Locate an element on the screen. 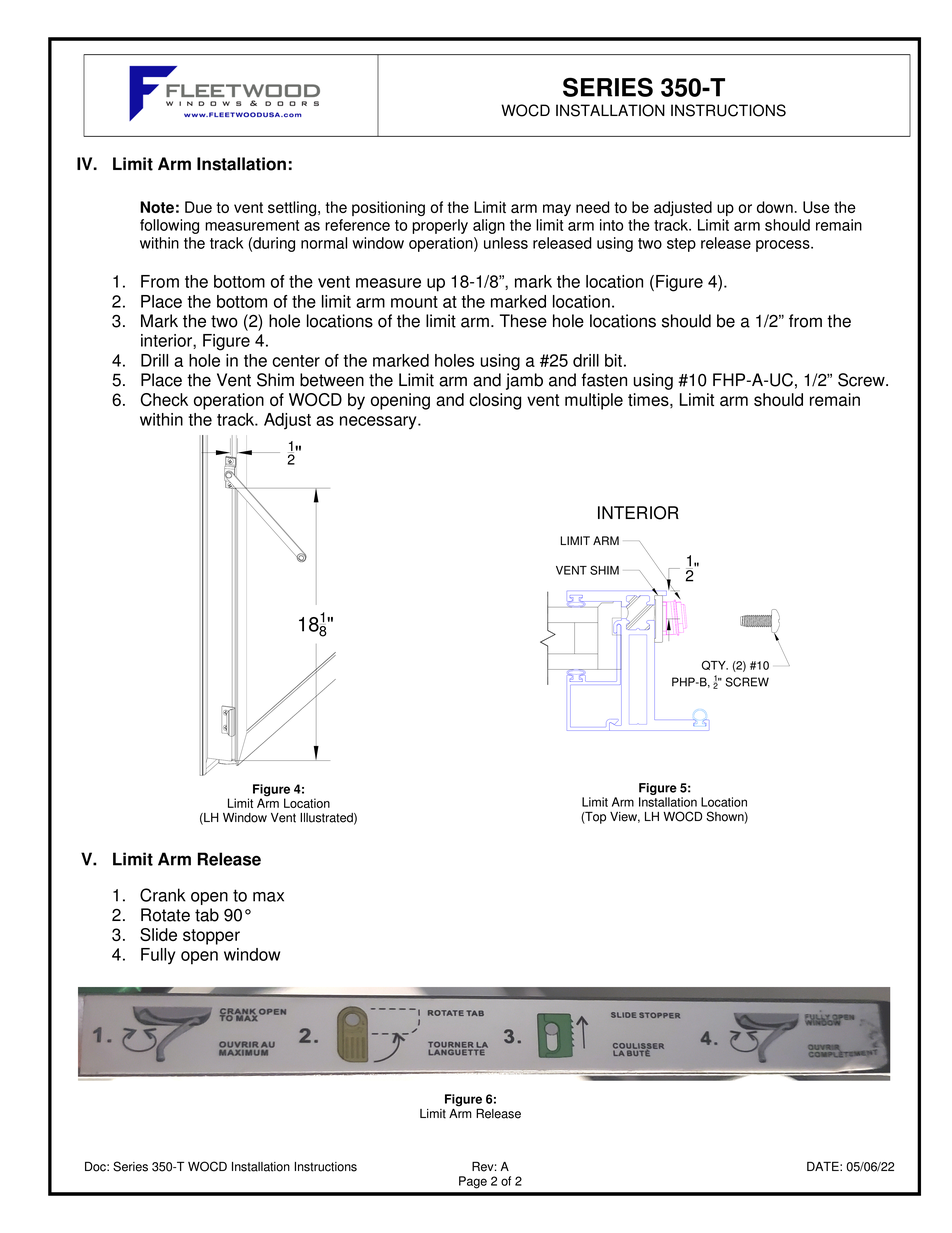  multiple is located at coordinates (594, 401).
